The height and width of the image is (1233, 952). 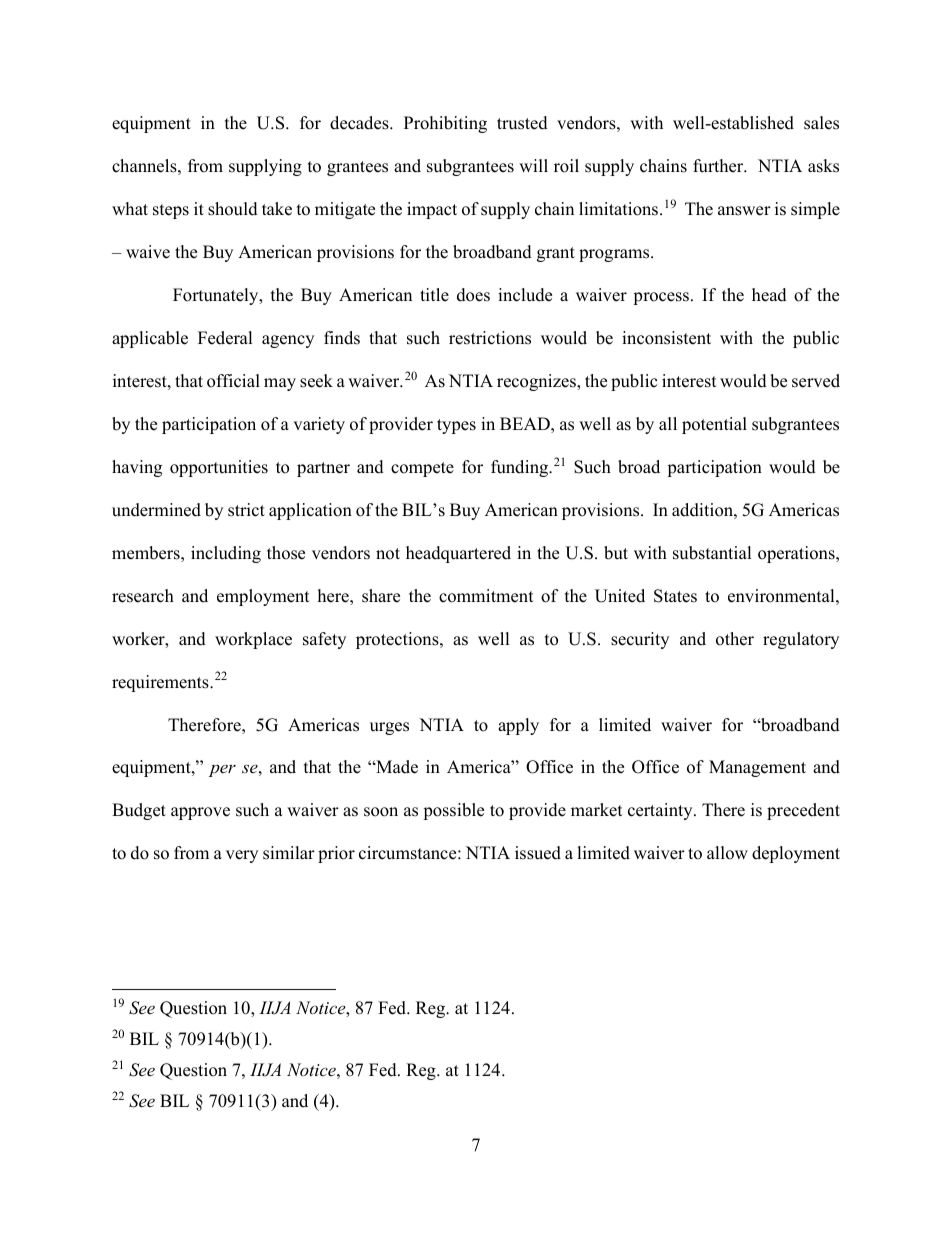 What do you see at coordinates (200, 813) in the image?
I see `approve` at bounding box center [200, 813].
